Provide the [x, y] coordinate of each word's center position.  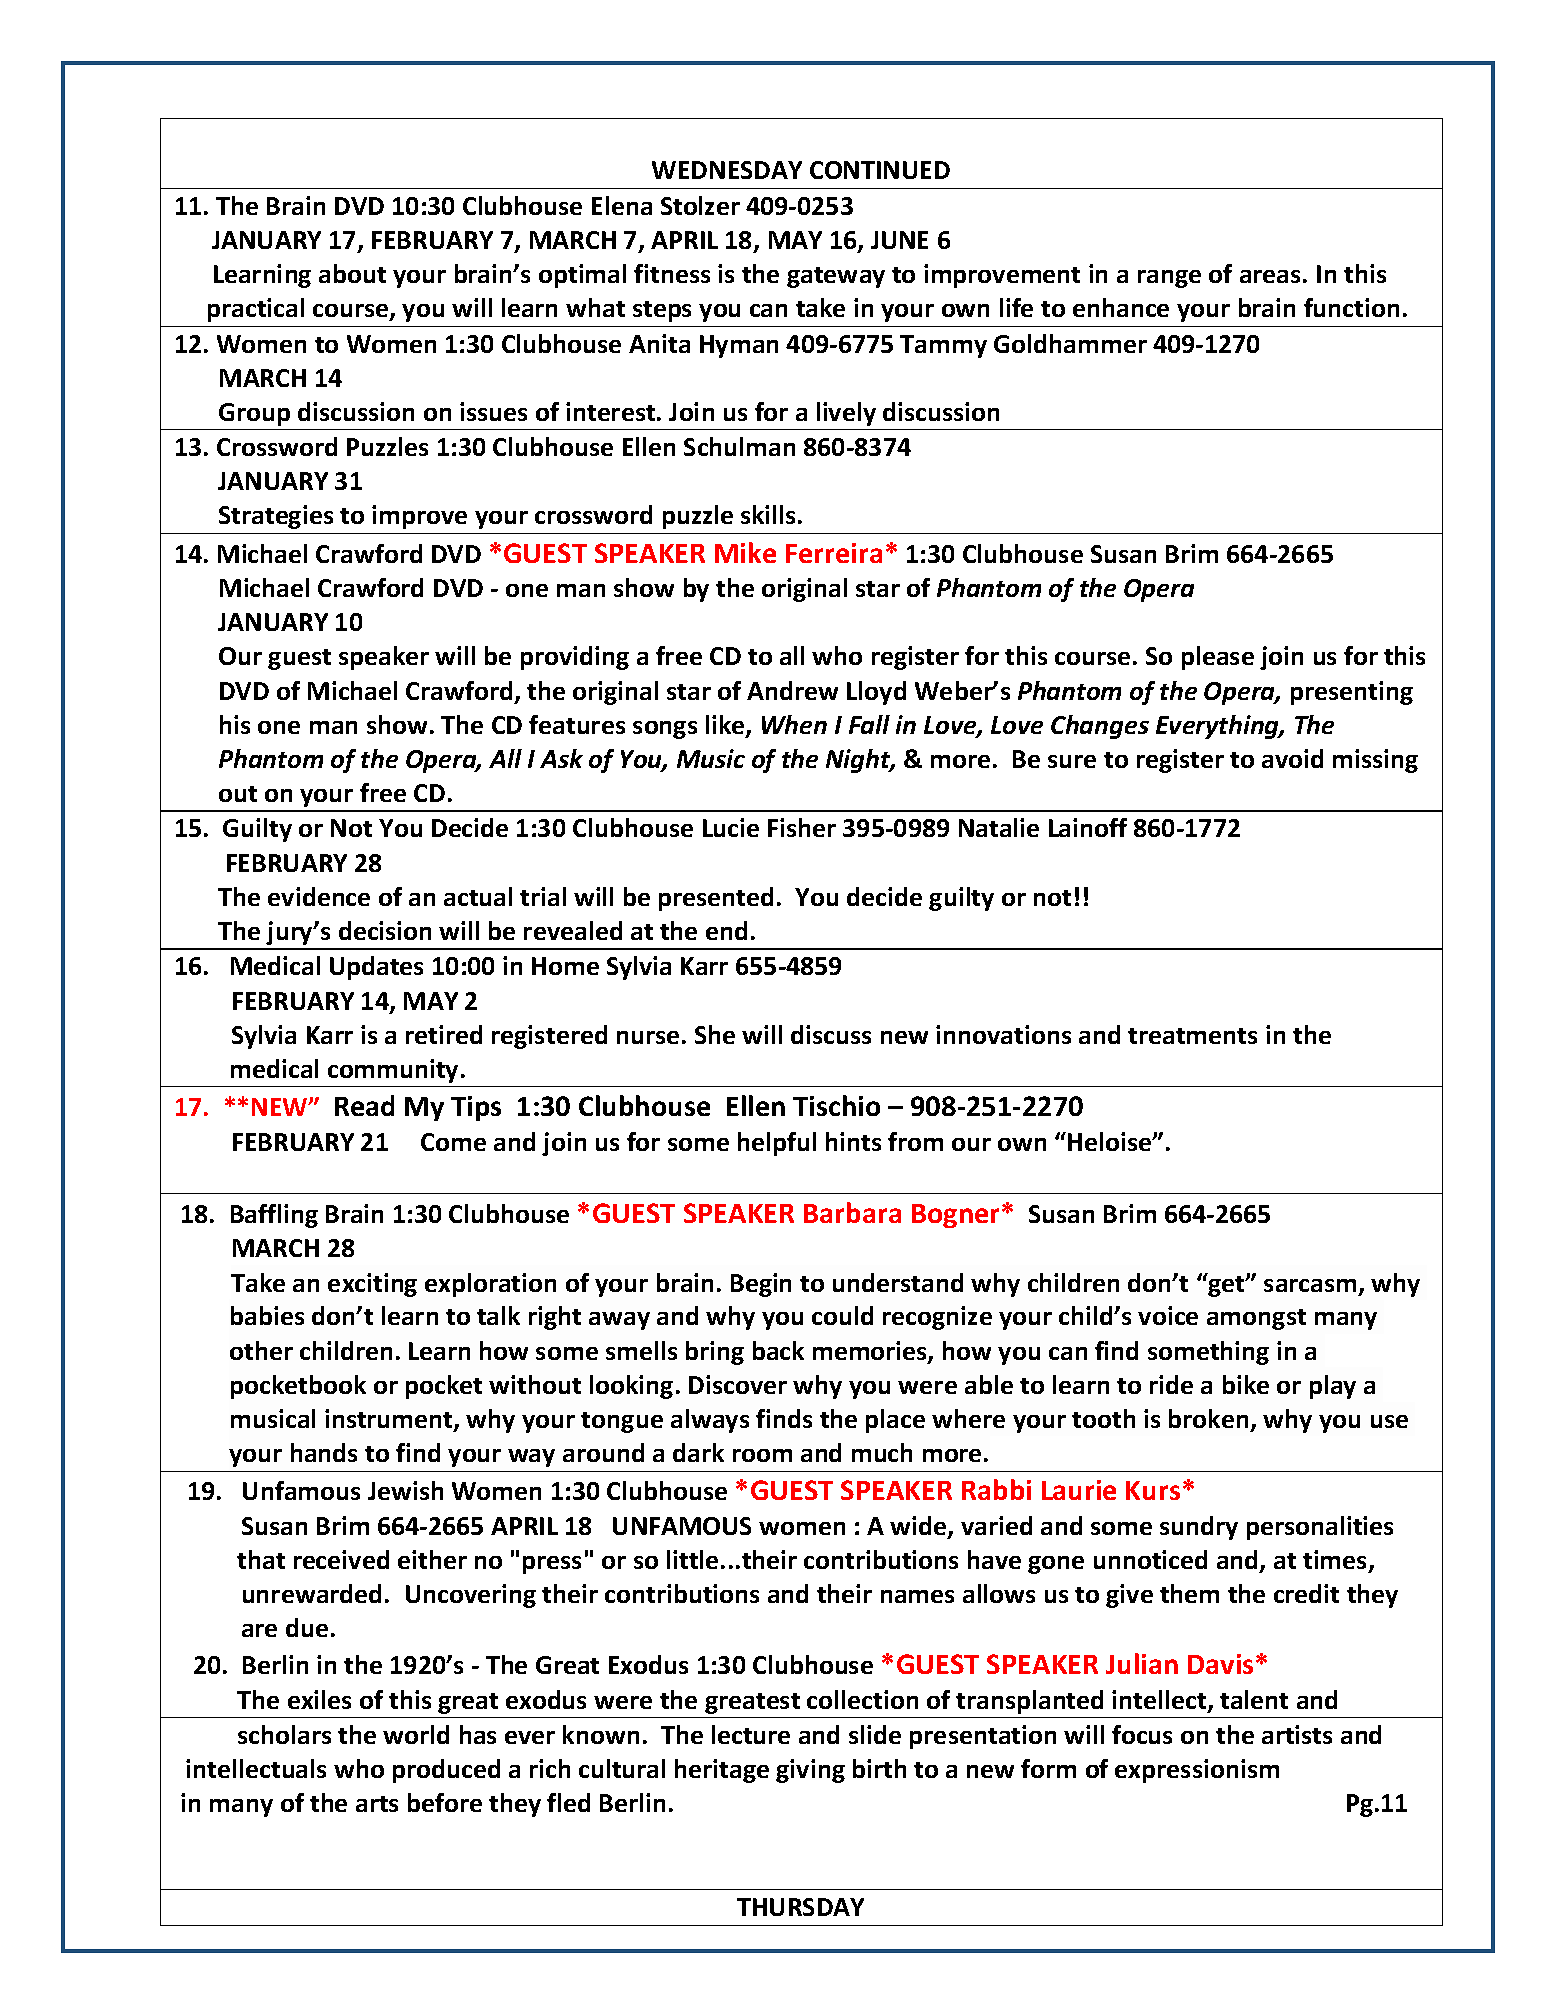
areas [1270, 276]
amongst [1256, 1319]
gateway [836, 277]
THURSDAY [800, 1907]
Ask [561, 758]
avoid [1292, 758]
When [794, 724]
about [352, 273]
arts [377, 1804]
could [842, 1315]
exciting [372, 1285]
